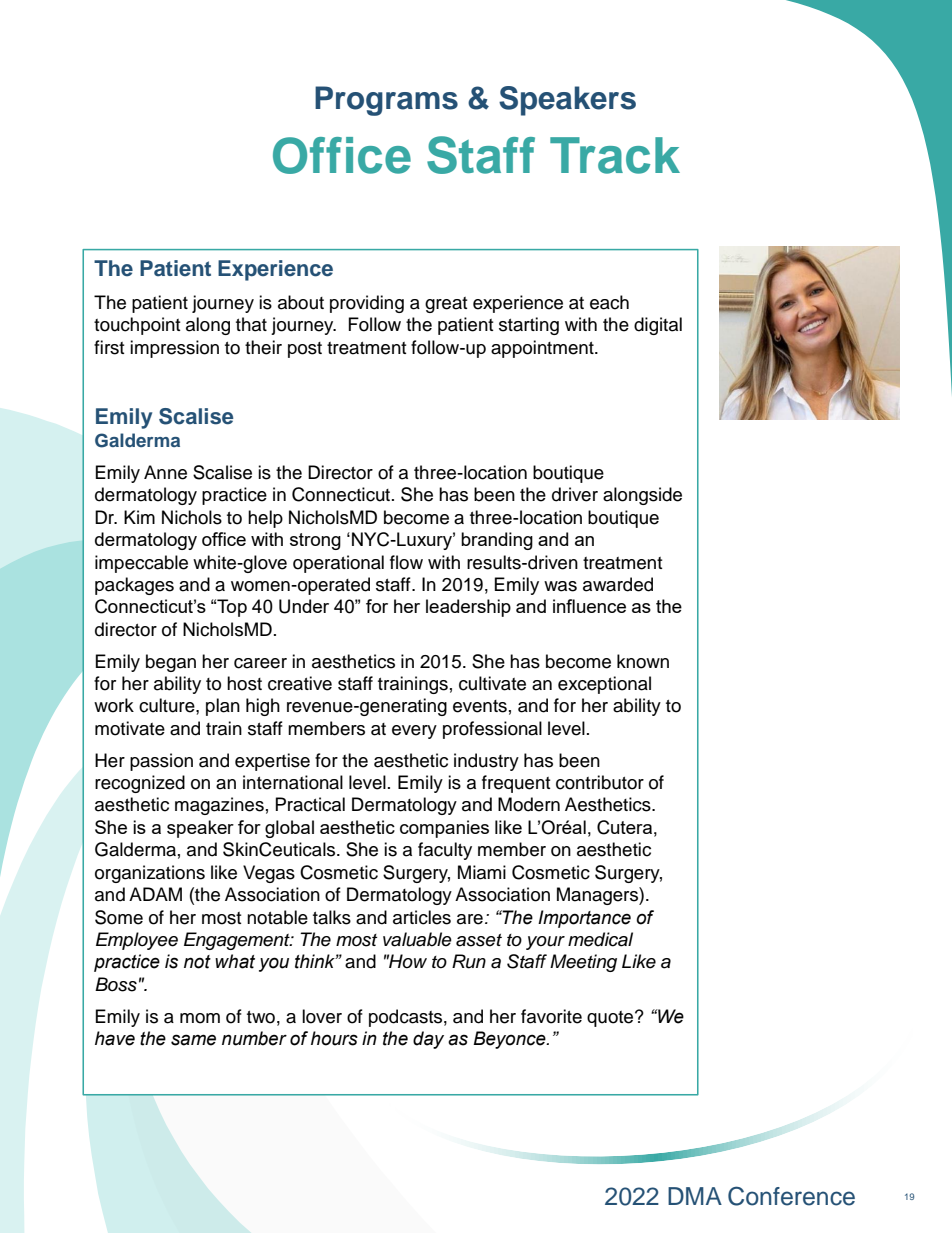 Image resolution: width=952 pixels, height=1233 pixels. I want to click on appointment, so click(543, 349).
